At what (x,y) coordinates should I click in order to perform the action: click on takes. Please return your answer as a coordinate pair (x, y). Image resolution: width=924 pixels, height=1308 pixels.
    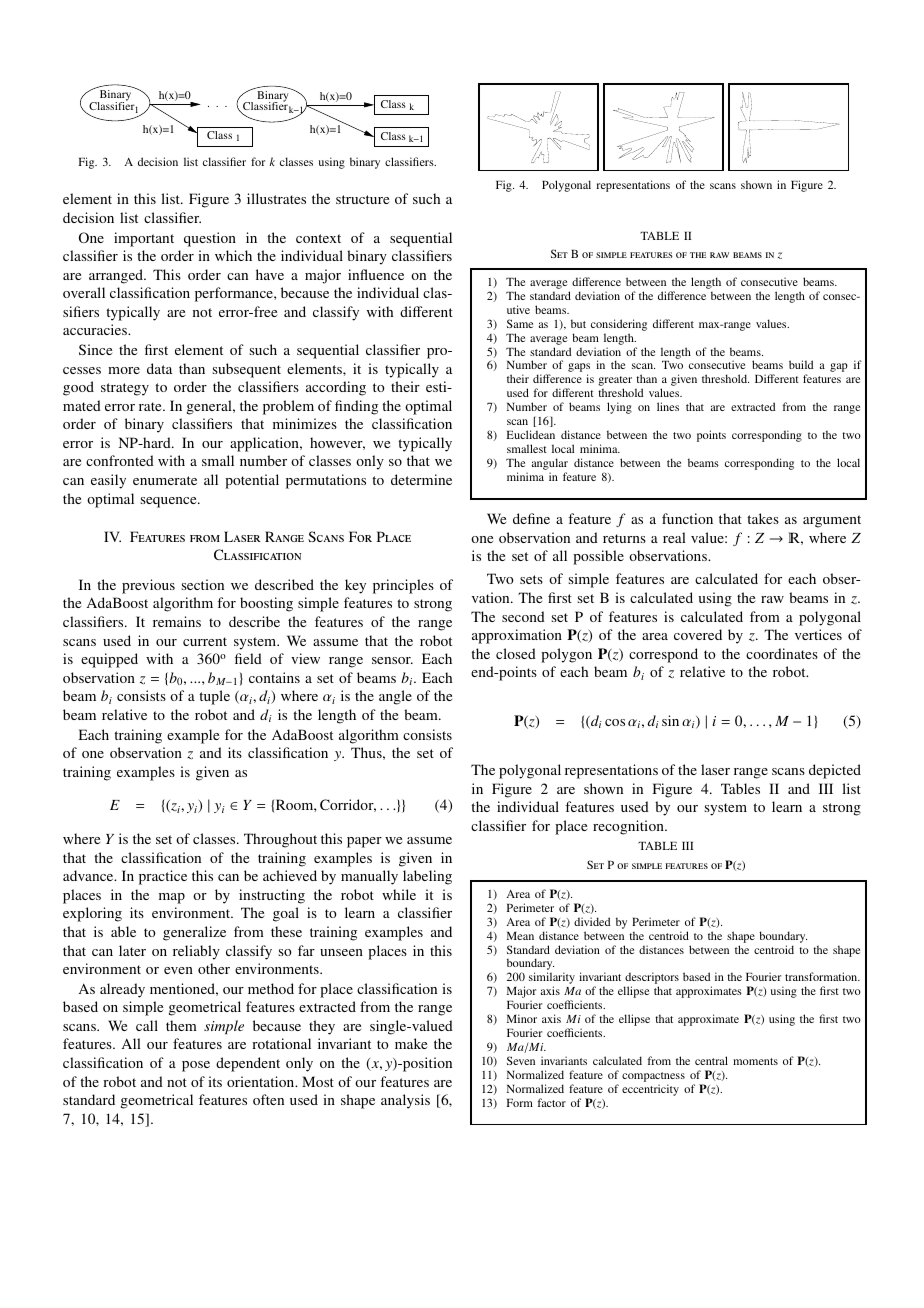
    Looking at the image, I should click on (763, 518).
